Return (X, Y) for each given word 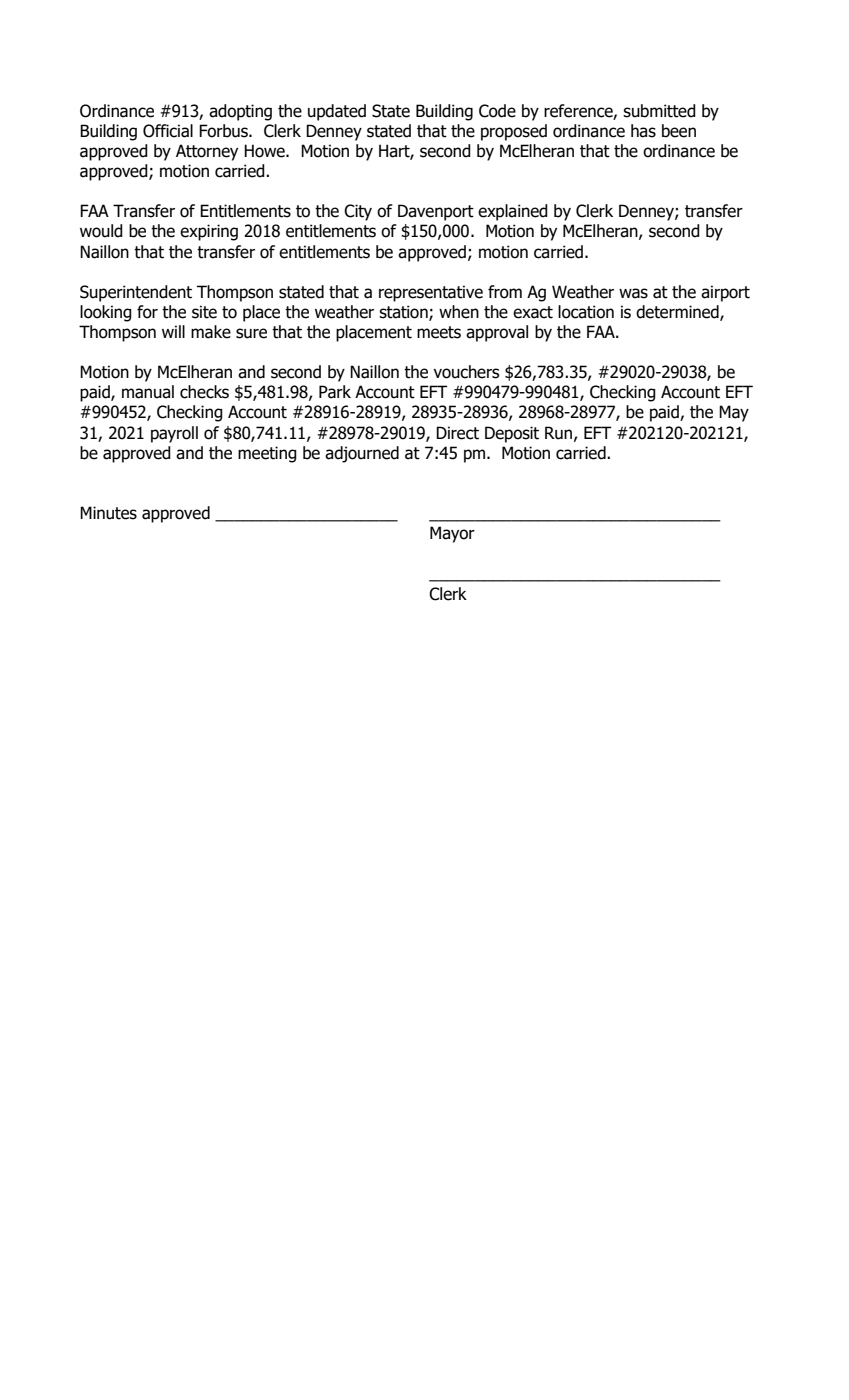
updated (337, 112)
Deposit (512, 434)
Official (168, 131)
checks (204, 392)
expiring (209, 232)
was (633, 293)
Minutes (108, 513)
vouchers (466, 372)
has (643, 131)
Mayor (452, 534)
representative (431, 293)
